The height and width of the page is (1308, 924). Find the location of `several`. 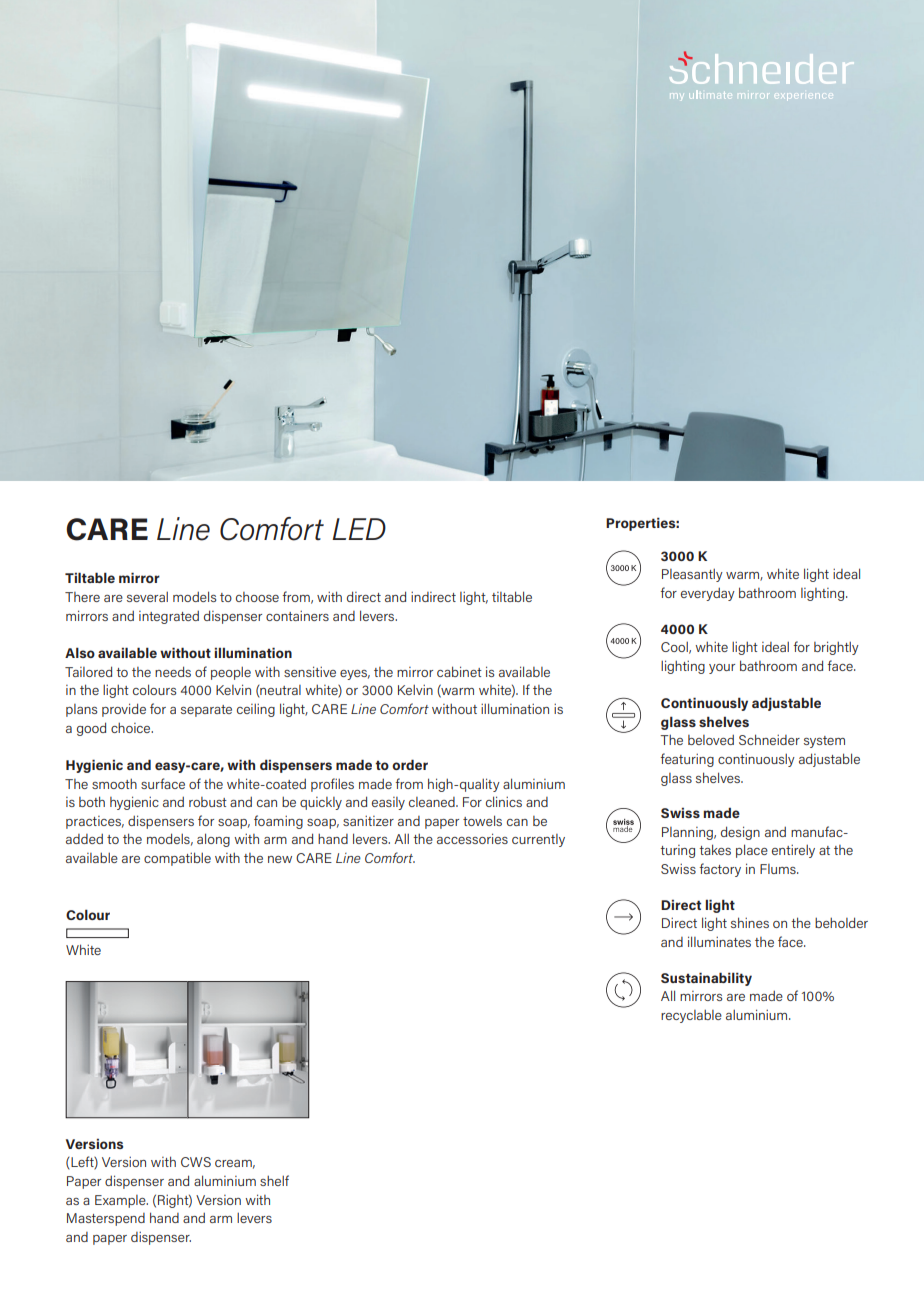

several is located at coordinates (147, 596).
